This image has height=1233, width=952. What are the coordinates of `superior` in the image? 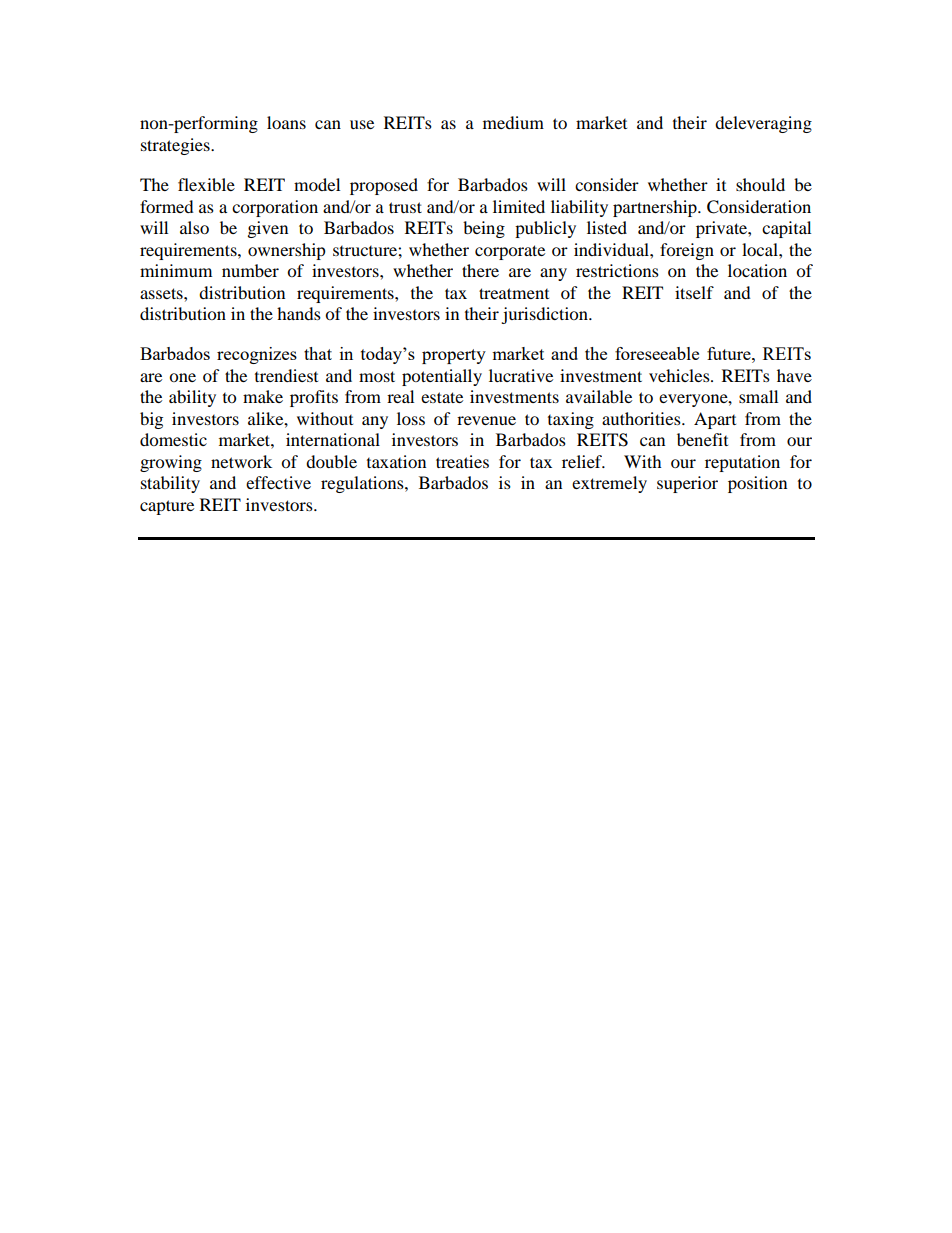 It's located at (687, 484).
